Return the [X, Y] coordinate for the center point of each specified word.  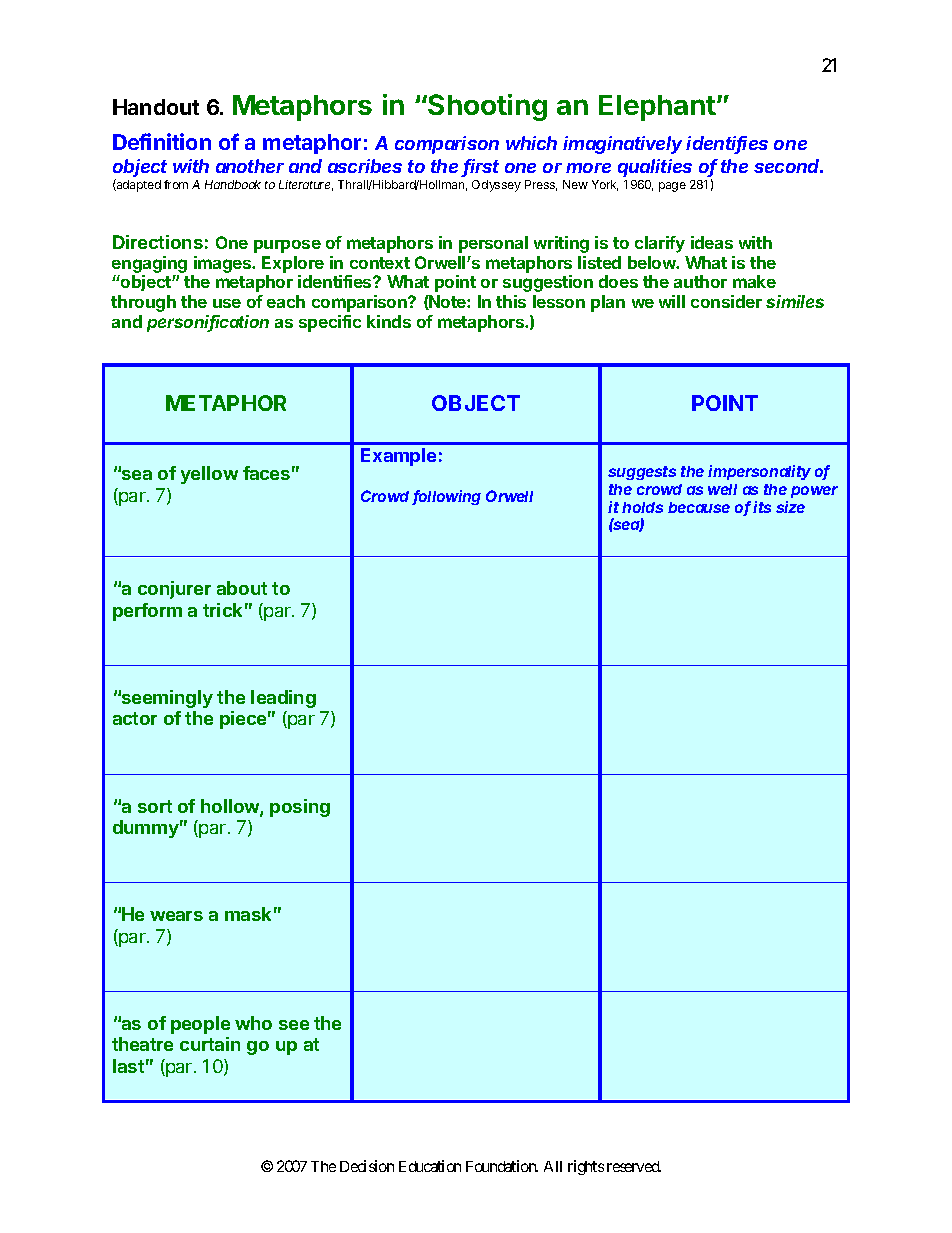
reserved [634, 1166]
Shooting [486, 107]
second [788, 166]
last [128, 1066]
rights [586, 1167]
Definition [162, 141]
